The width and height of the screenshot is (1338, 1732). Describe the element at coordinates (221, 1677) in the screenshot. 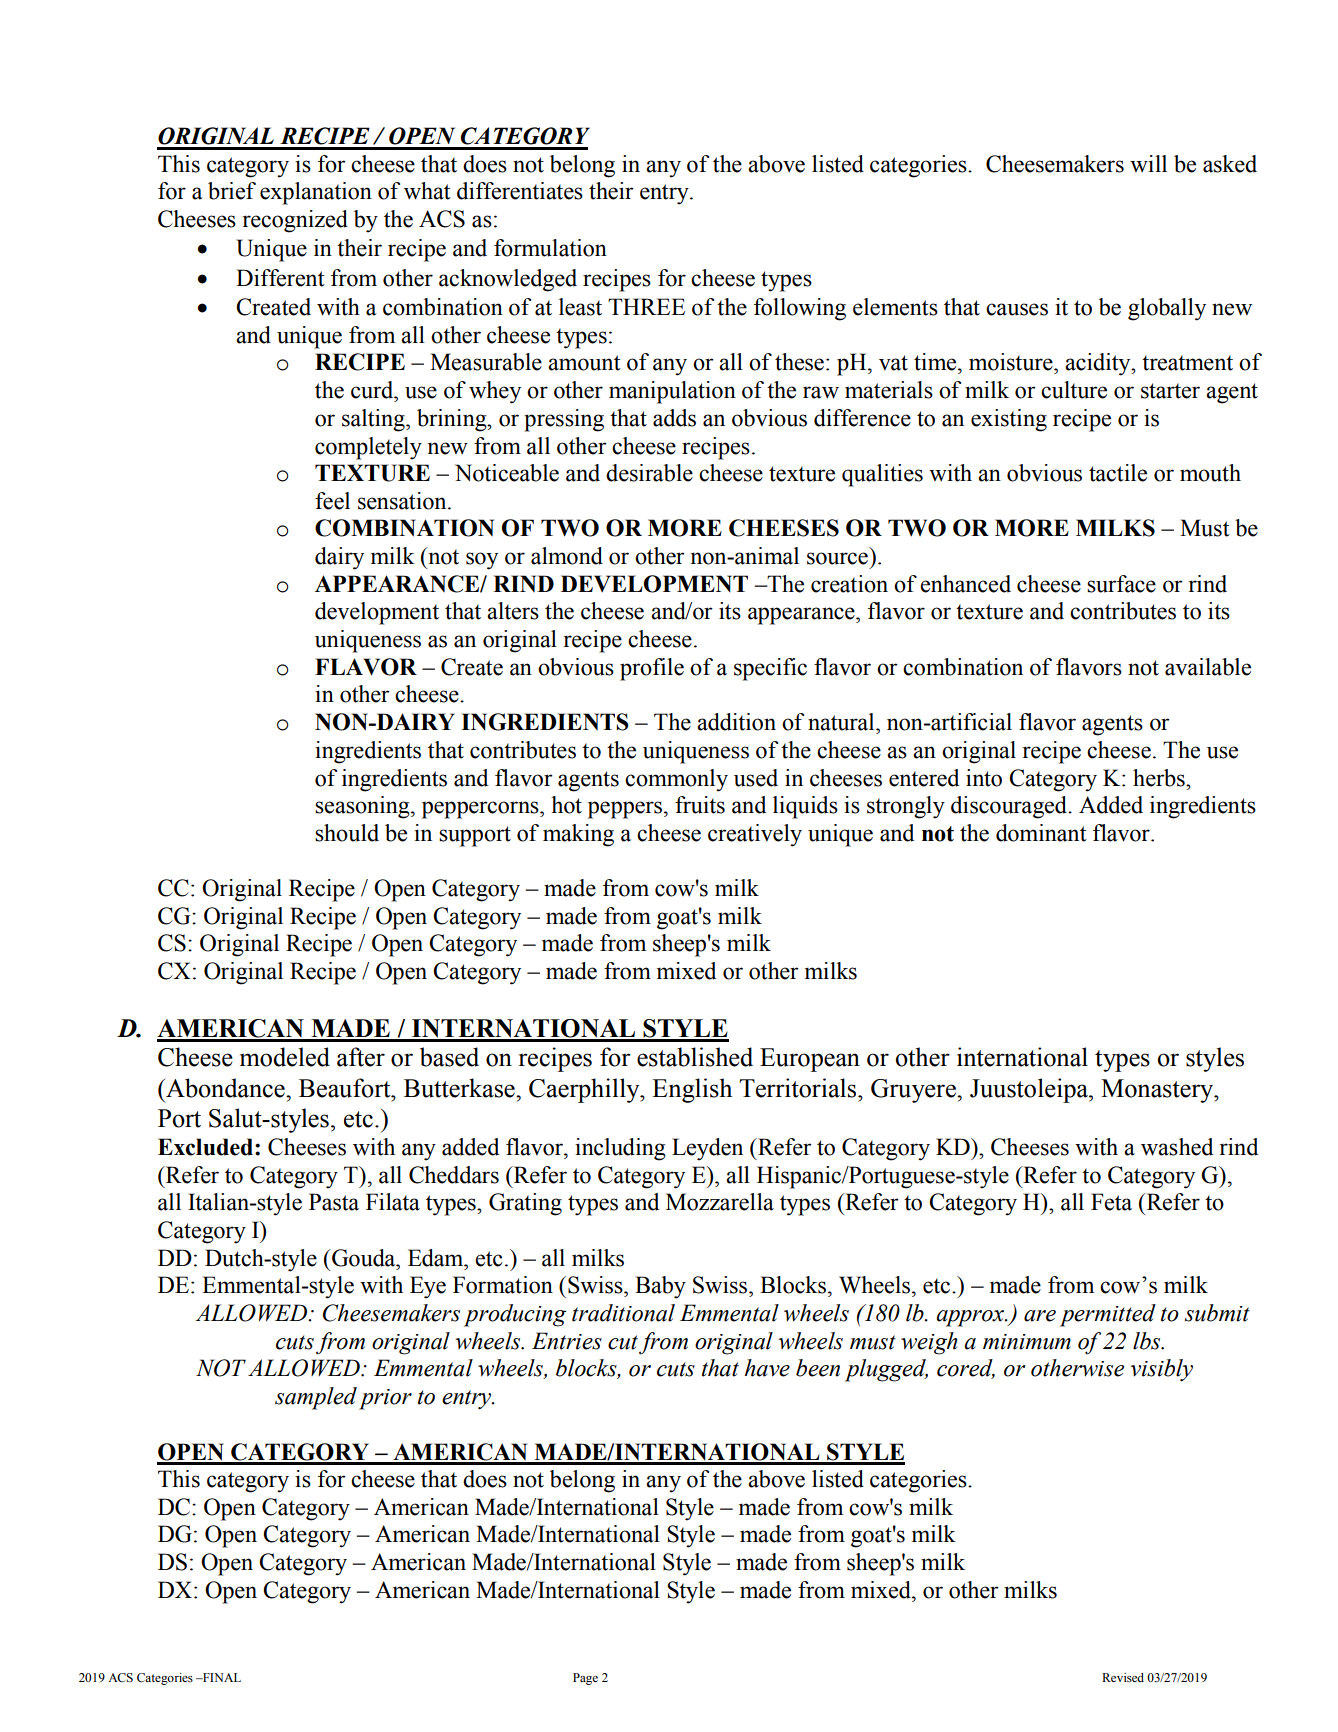

I see `FINAL` at that location.
